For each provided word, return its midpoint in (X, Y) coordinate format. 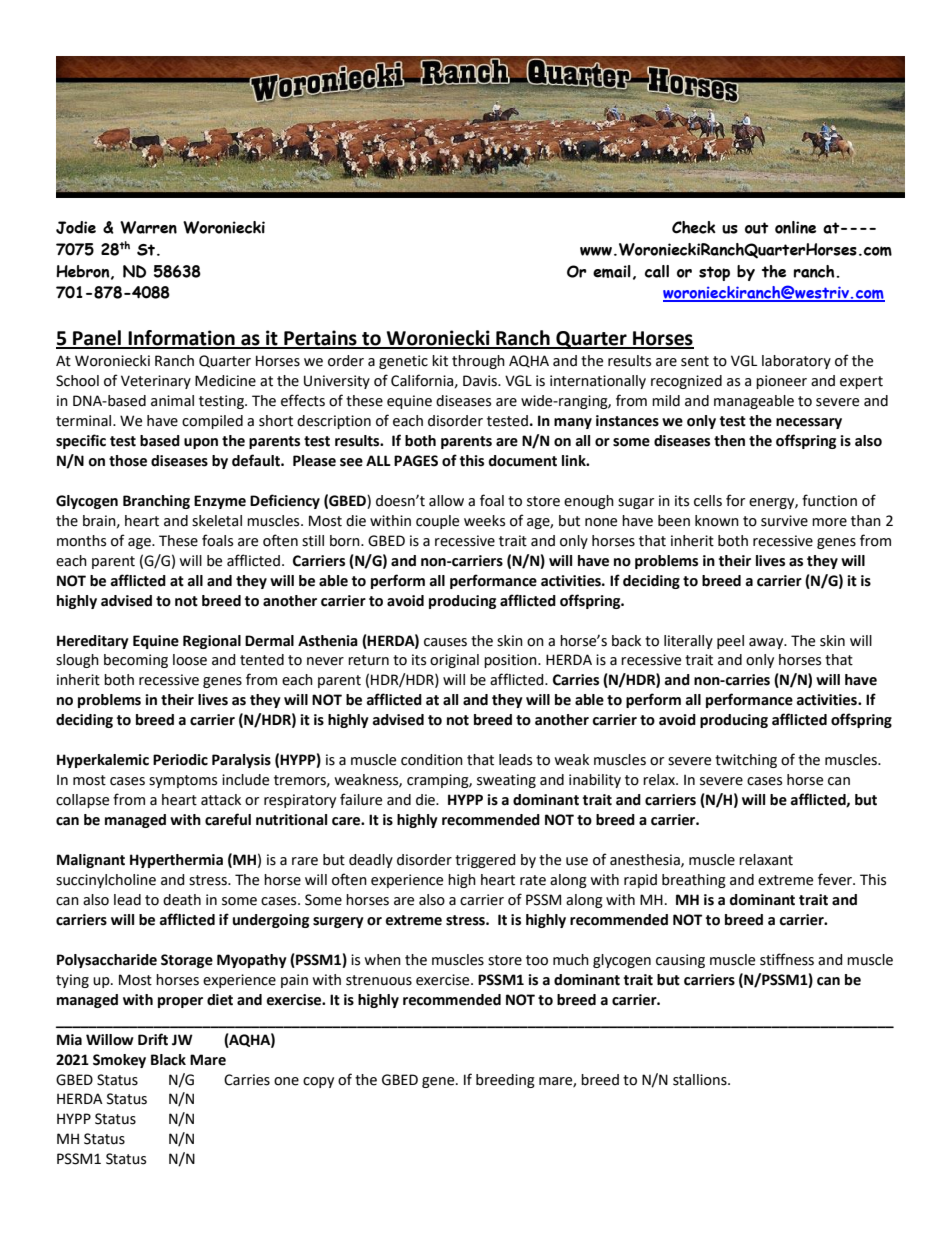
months (81, 541)
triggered (485, 861)
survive (784, 521)
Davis (481, 381)
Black (168, 1060)
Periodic (180, 760)
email (612, 271)
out (756, 228)
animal (172, 401)
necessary (809, 423)
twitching (746, 761)
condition (432, 760)
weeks (484, 521)
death (182, 900)
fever (836, 879)
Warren (148, 227)
